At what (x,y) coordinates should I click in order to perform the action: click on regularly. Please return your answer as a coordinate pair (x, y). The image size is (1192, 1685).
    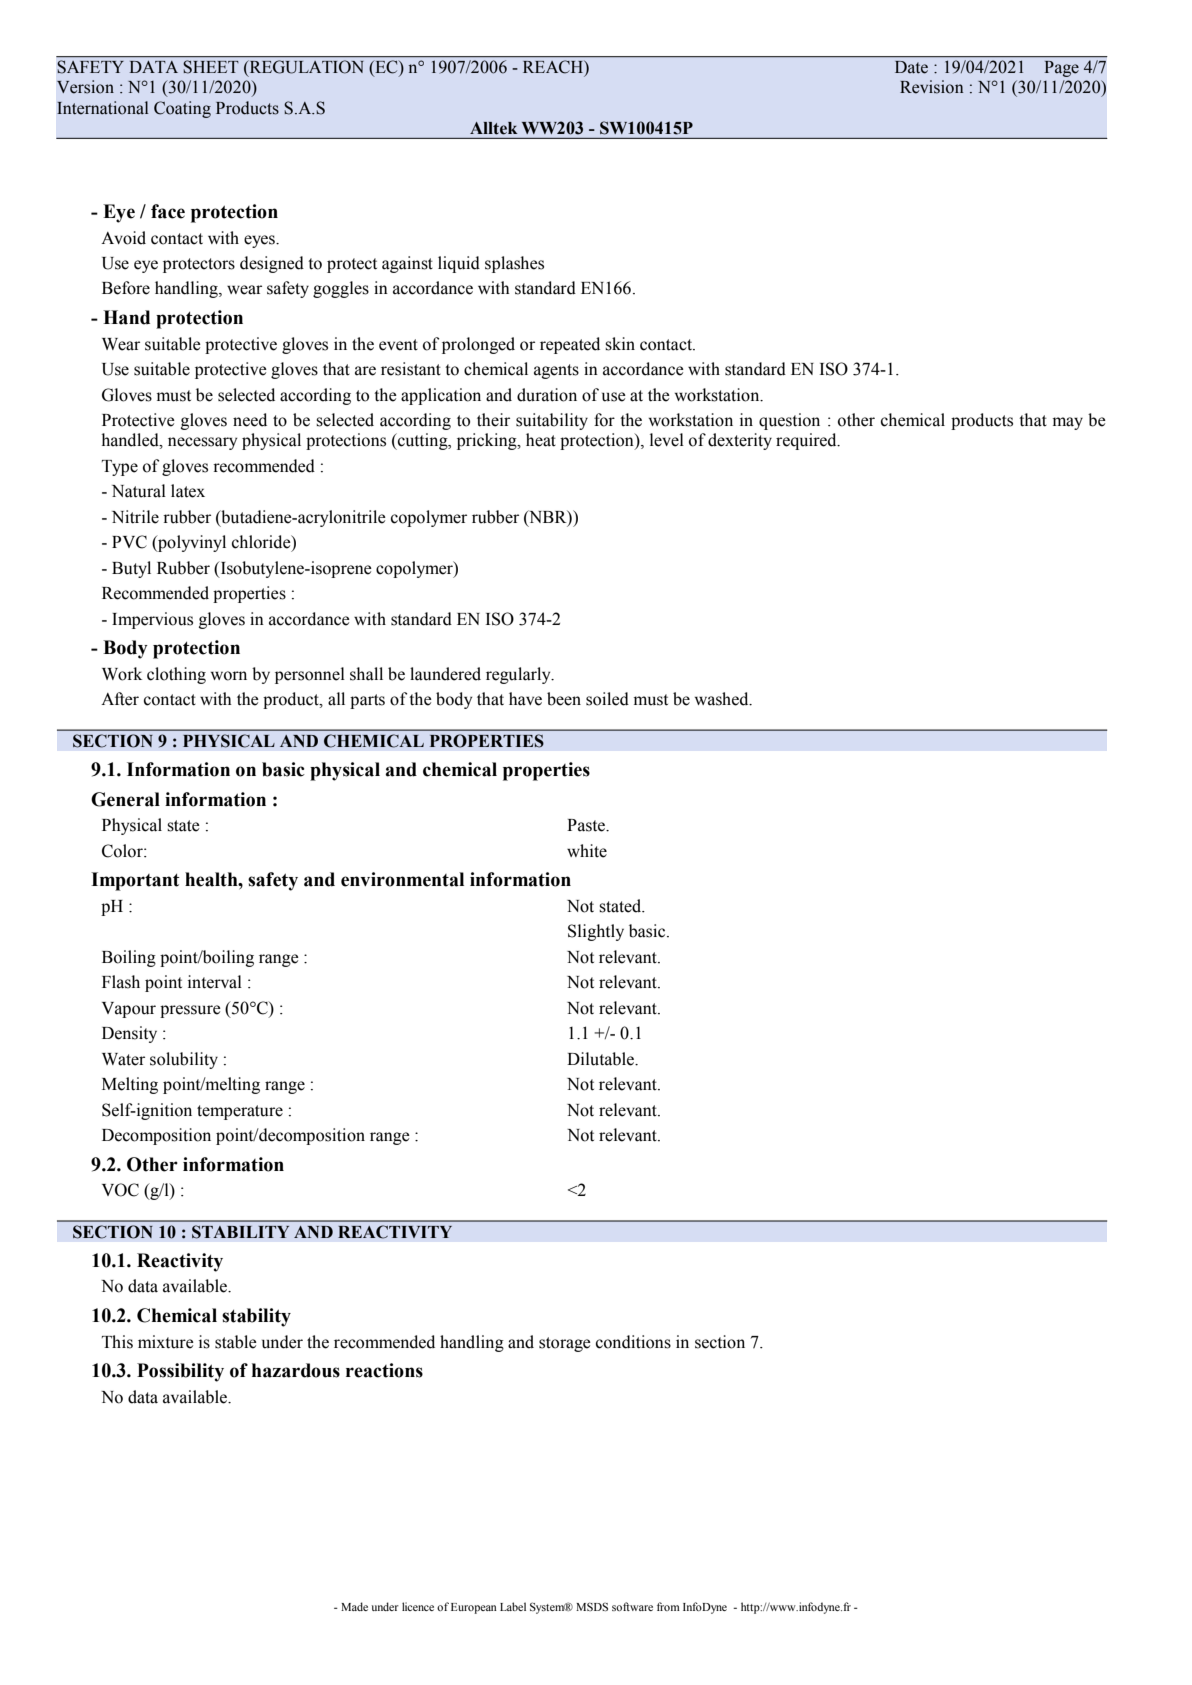
    Looking at the image, I should click on (519, 675).
